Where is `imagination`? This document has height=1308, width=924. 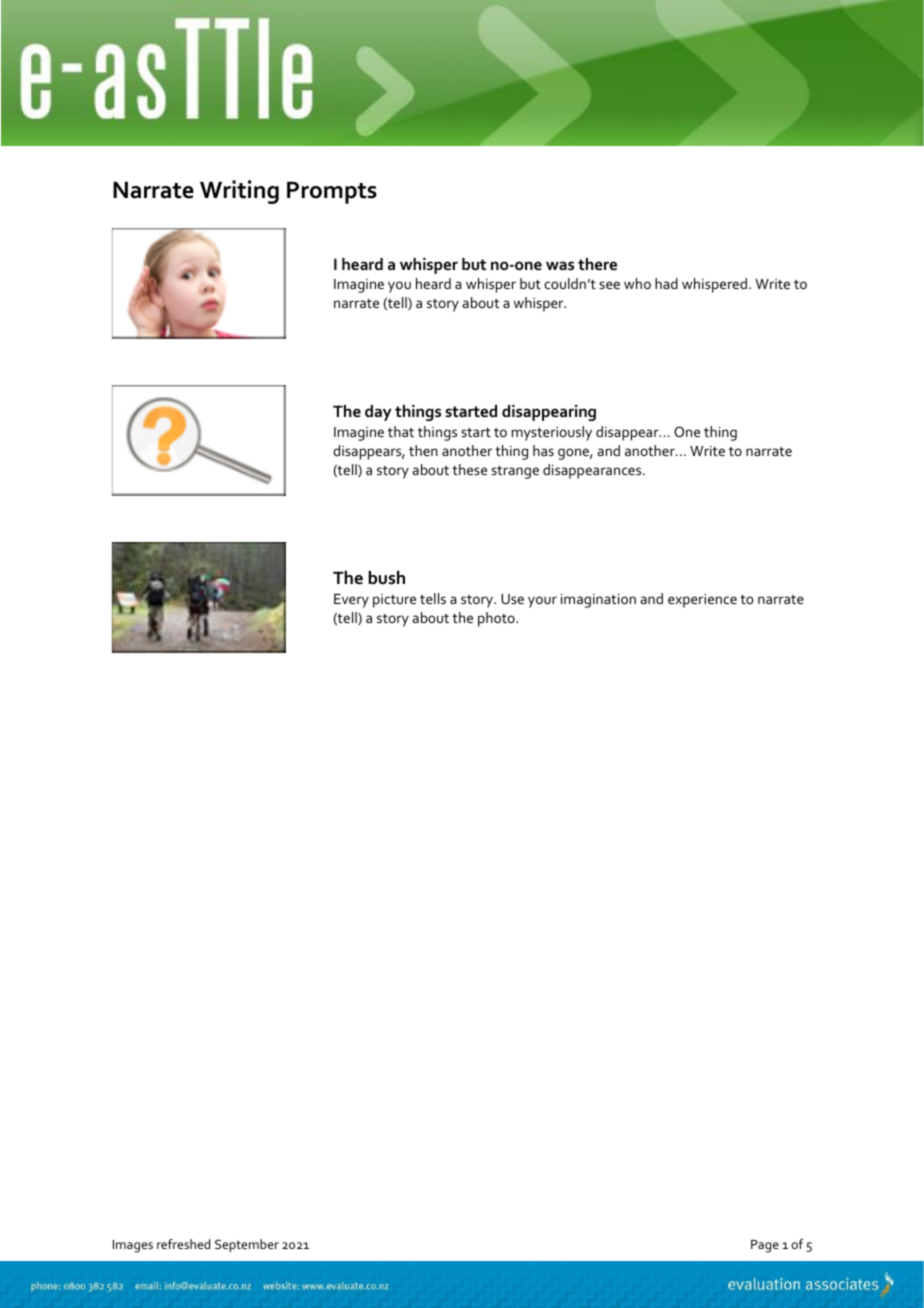
imagination is located at coordinates (598, 601).
